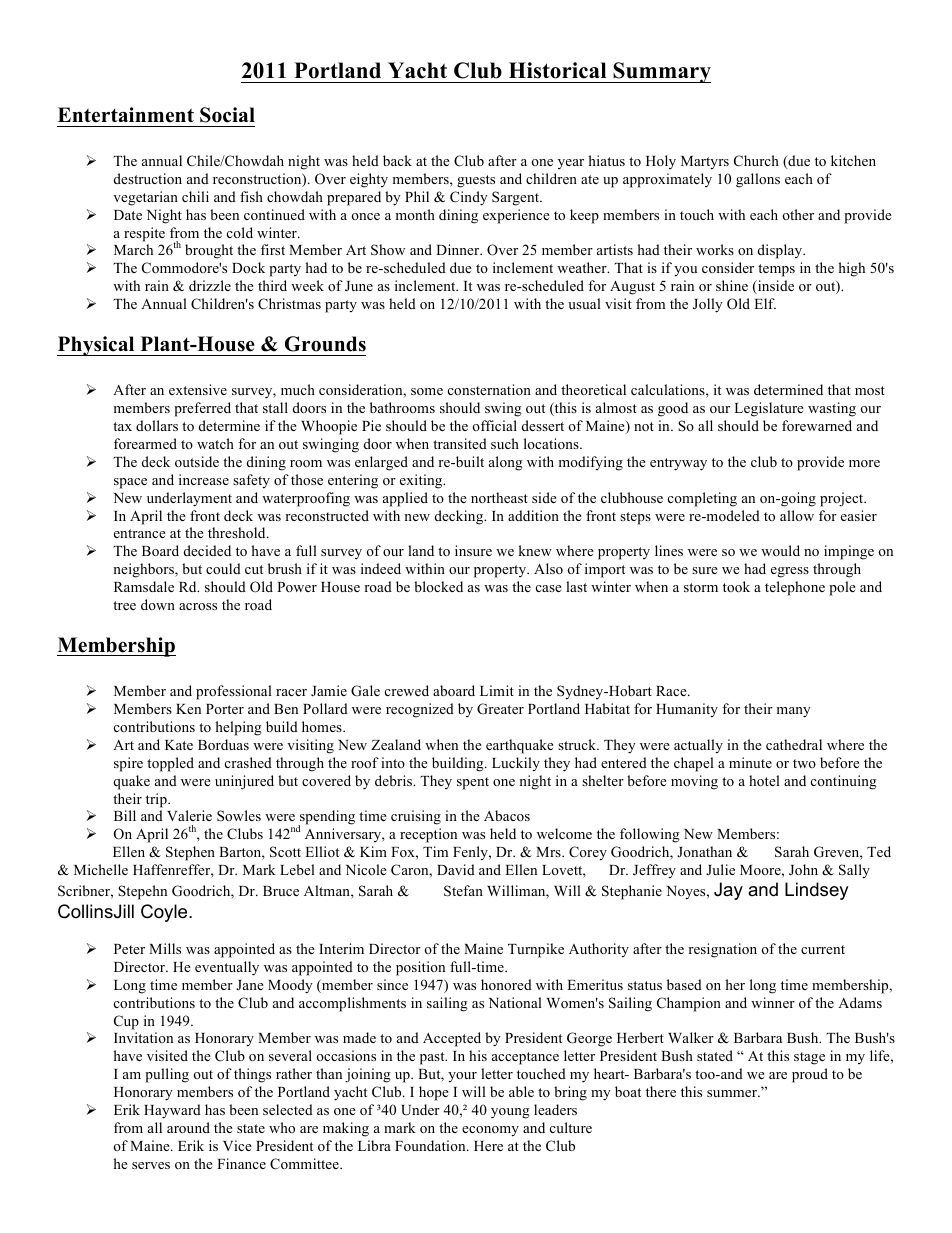 The width and height of the screenshot is (952, 1233). What do you see at coordinates (190, 853) in the screenshot?
I see `Stephen` at bounding box center [190, 853].
